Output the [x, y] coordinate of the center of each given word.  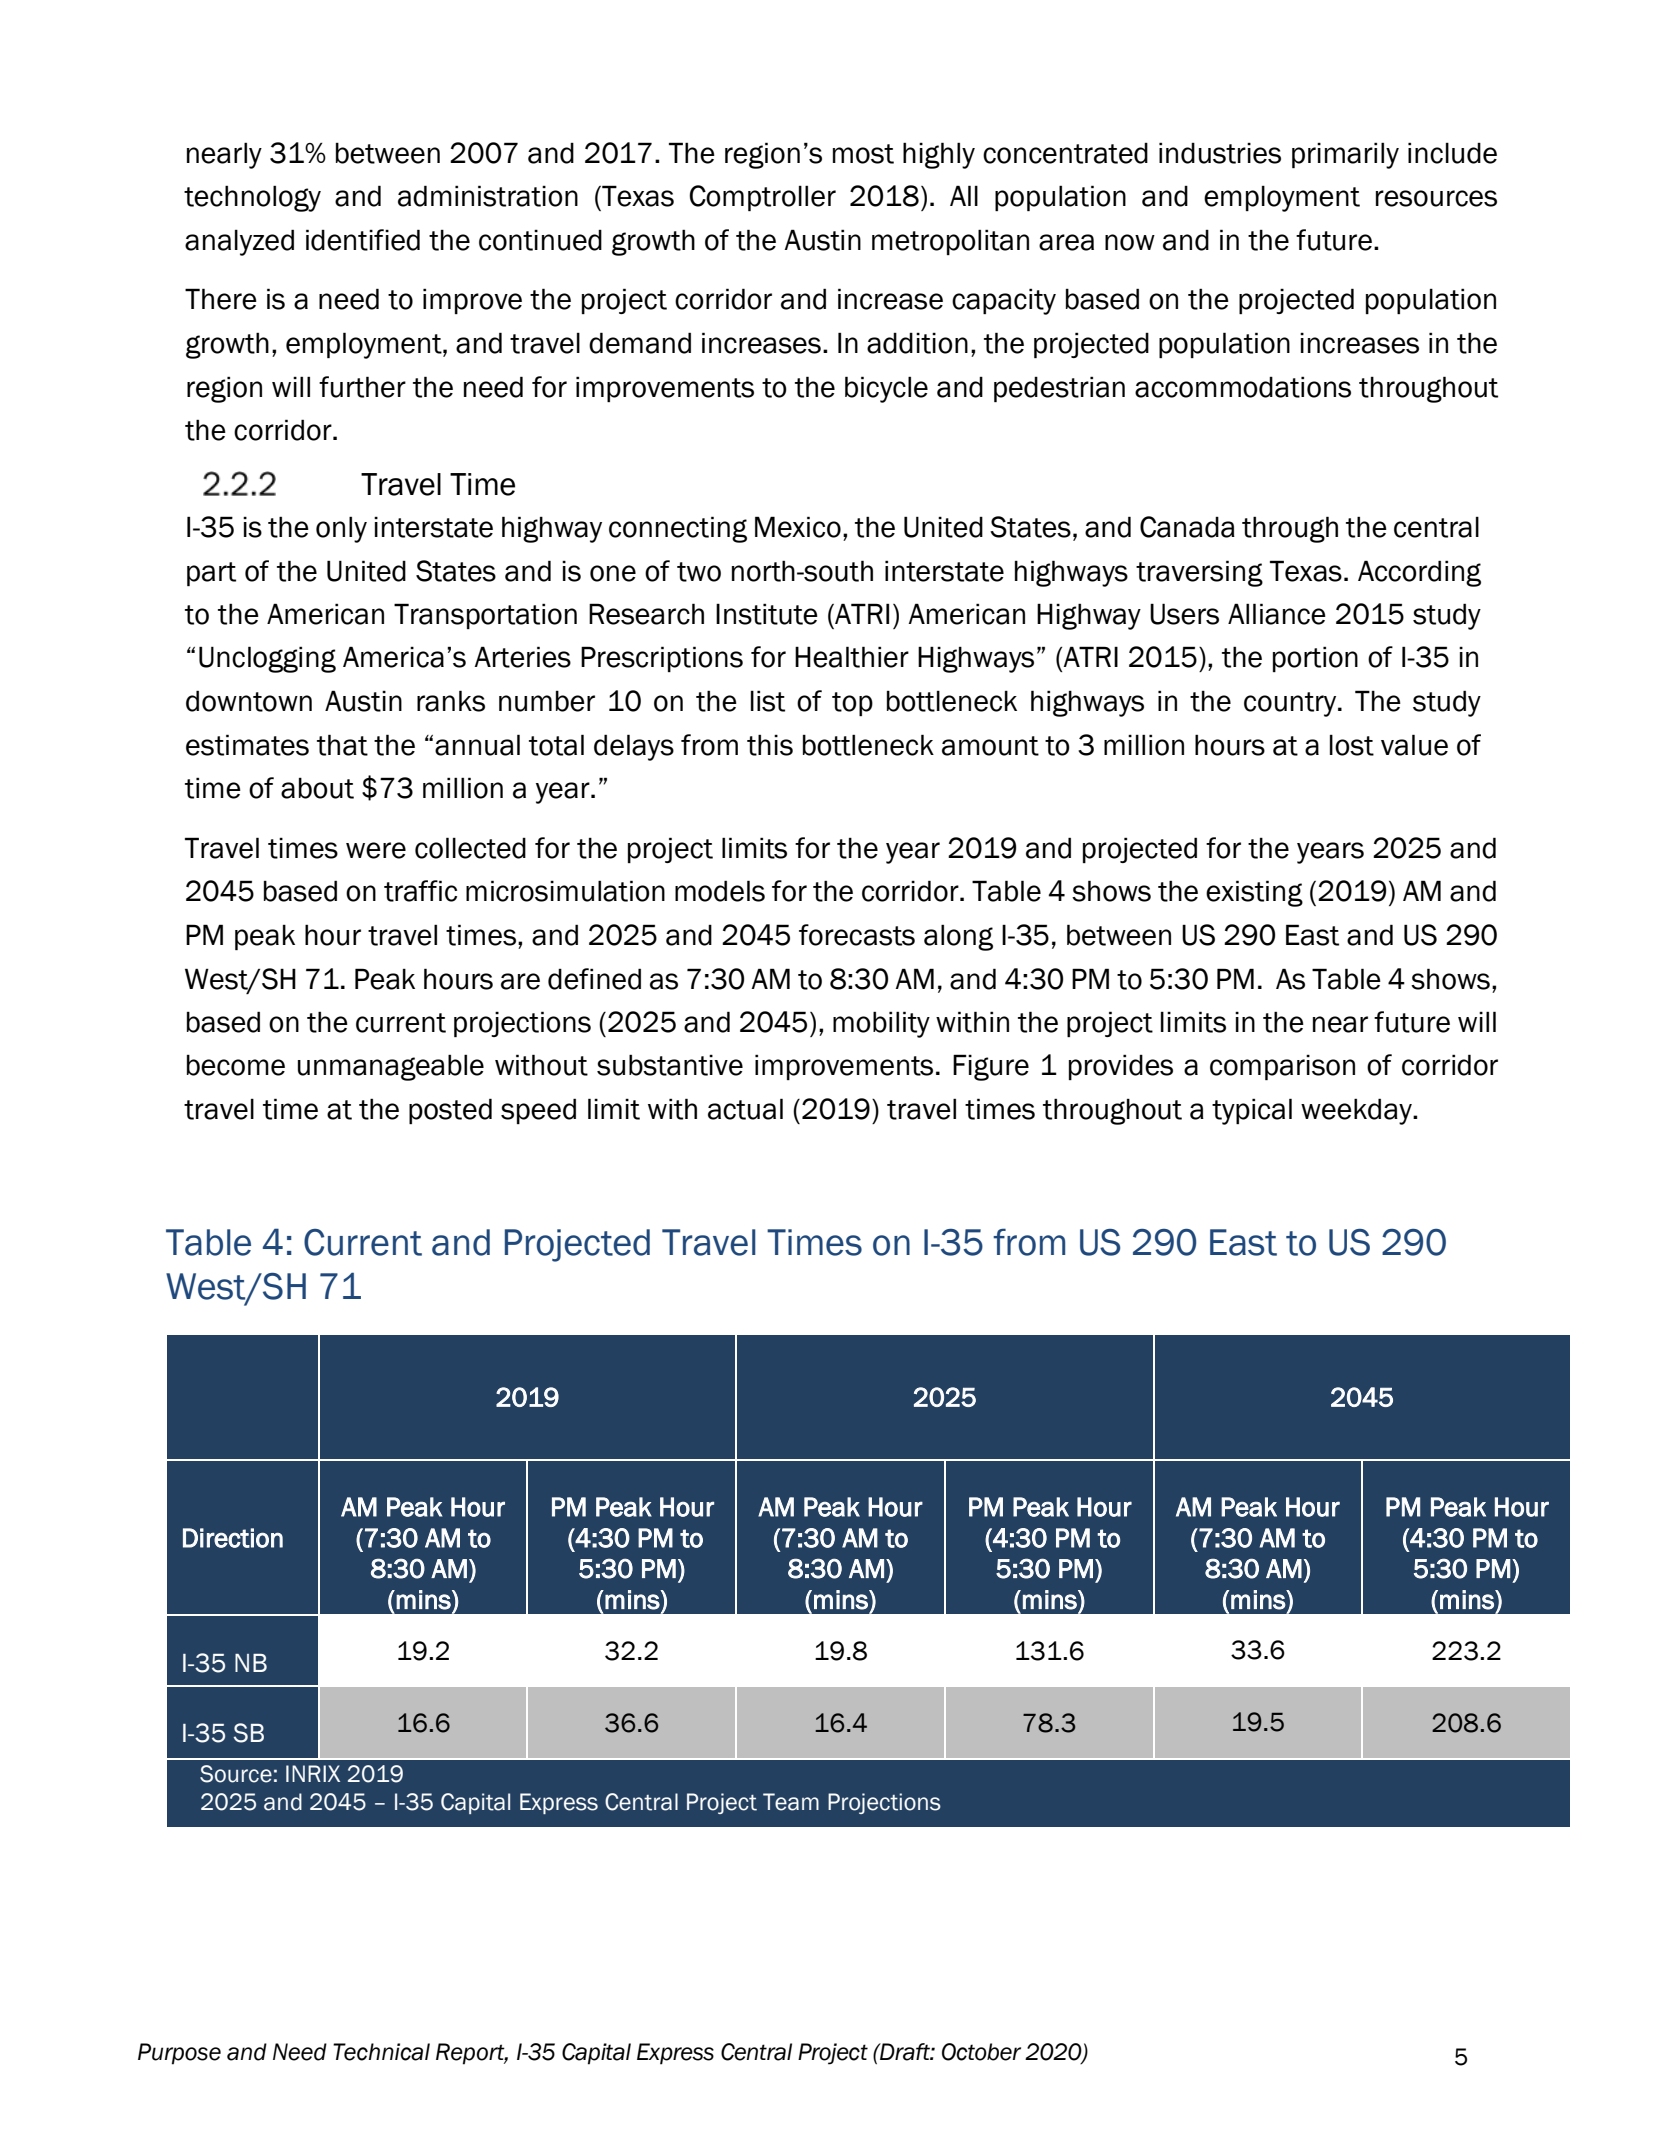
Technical [381, 2052]
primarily [1345, 155]
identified [363, 240]
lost [1352, 745]
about [317, 788]
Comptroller [762, 198]
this [770, 745]
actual [745, 1109]
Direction [233, 1538]
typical [1252, 1111]
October [981, 2052]
